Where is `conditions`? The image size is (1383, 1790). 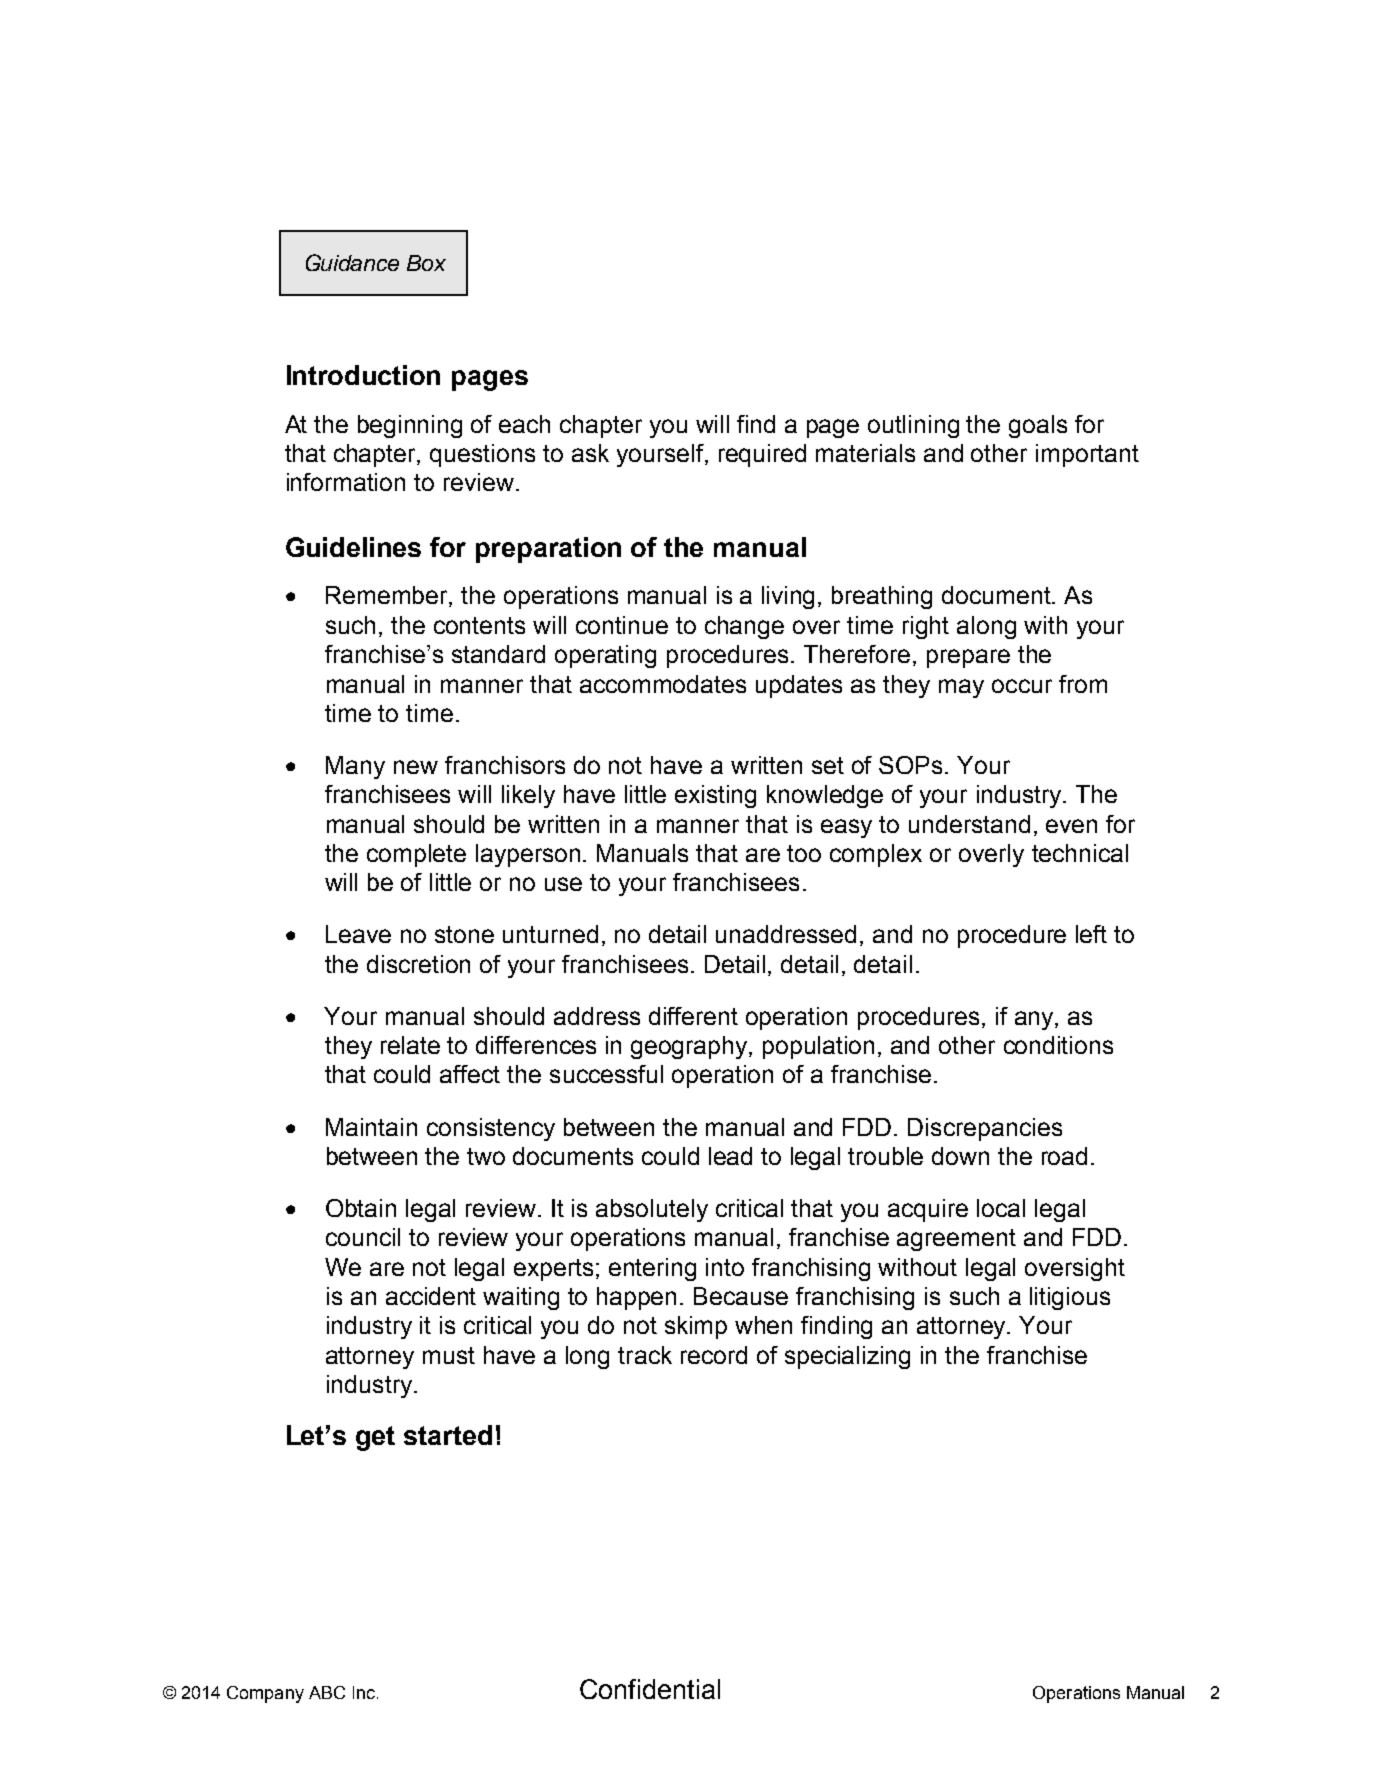 conditions is located at coordinates (1058, 1045).
